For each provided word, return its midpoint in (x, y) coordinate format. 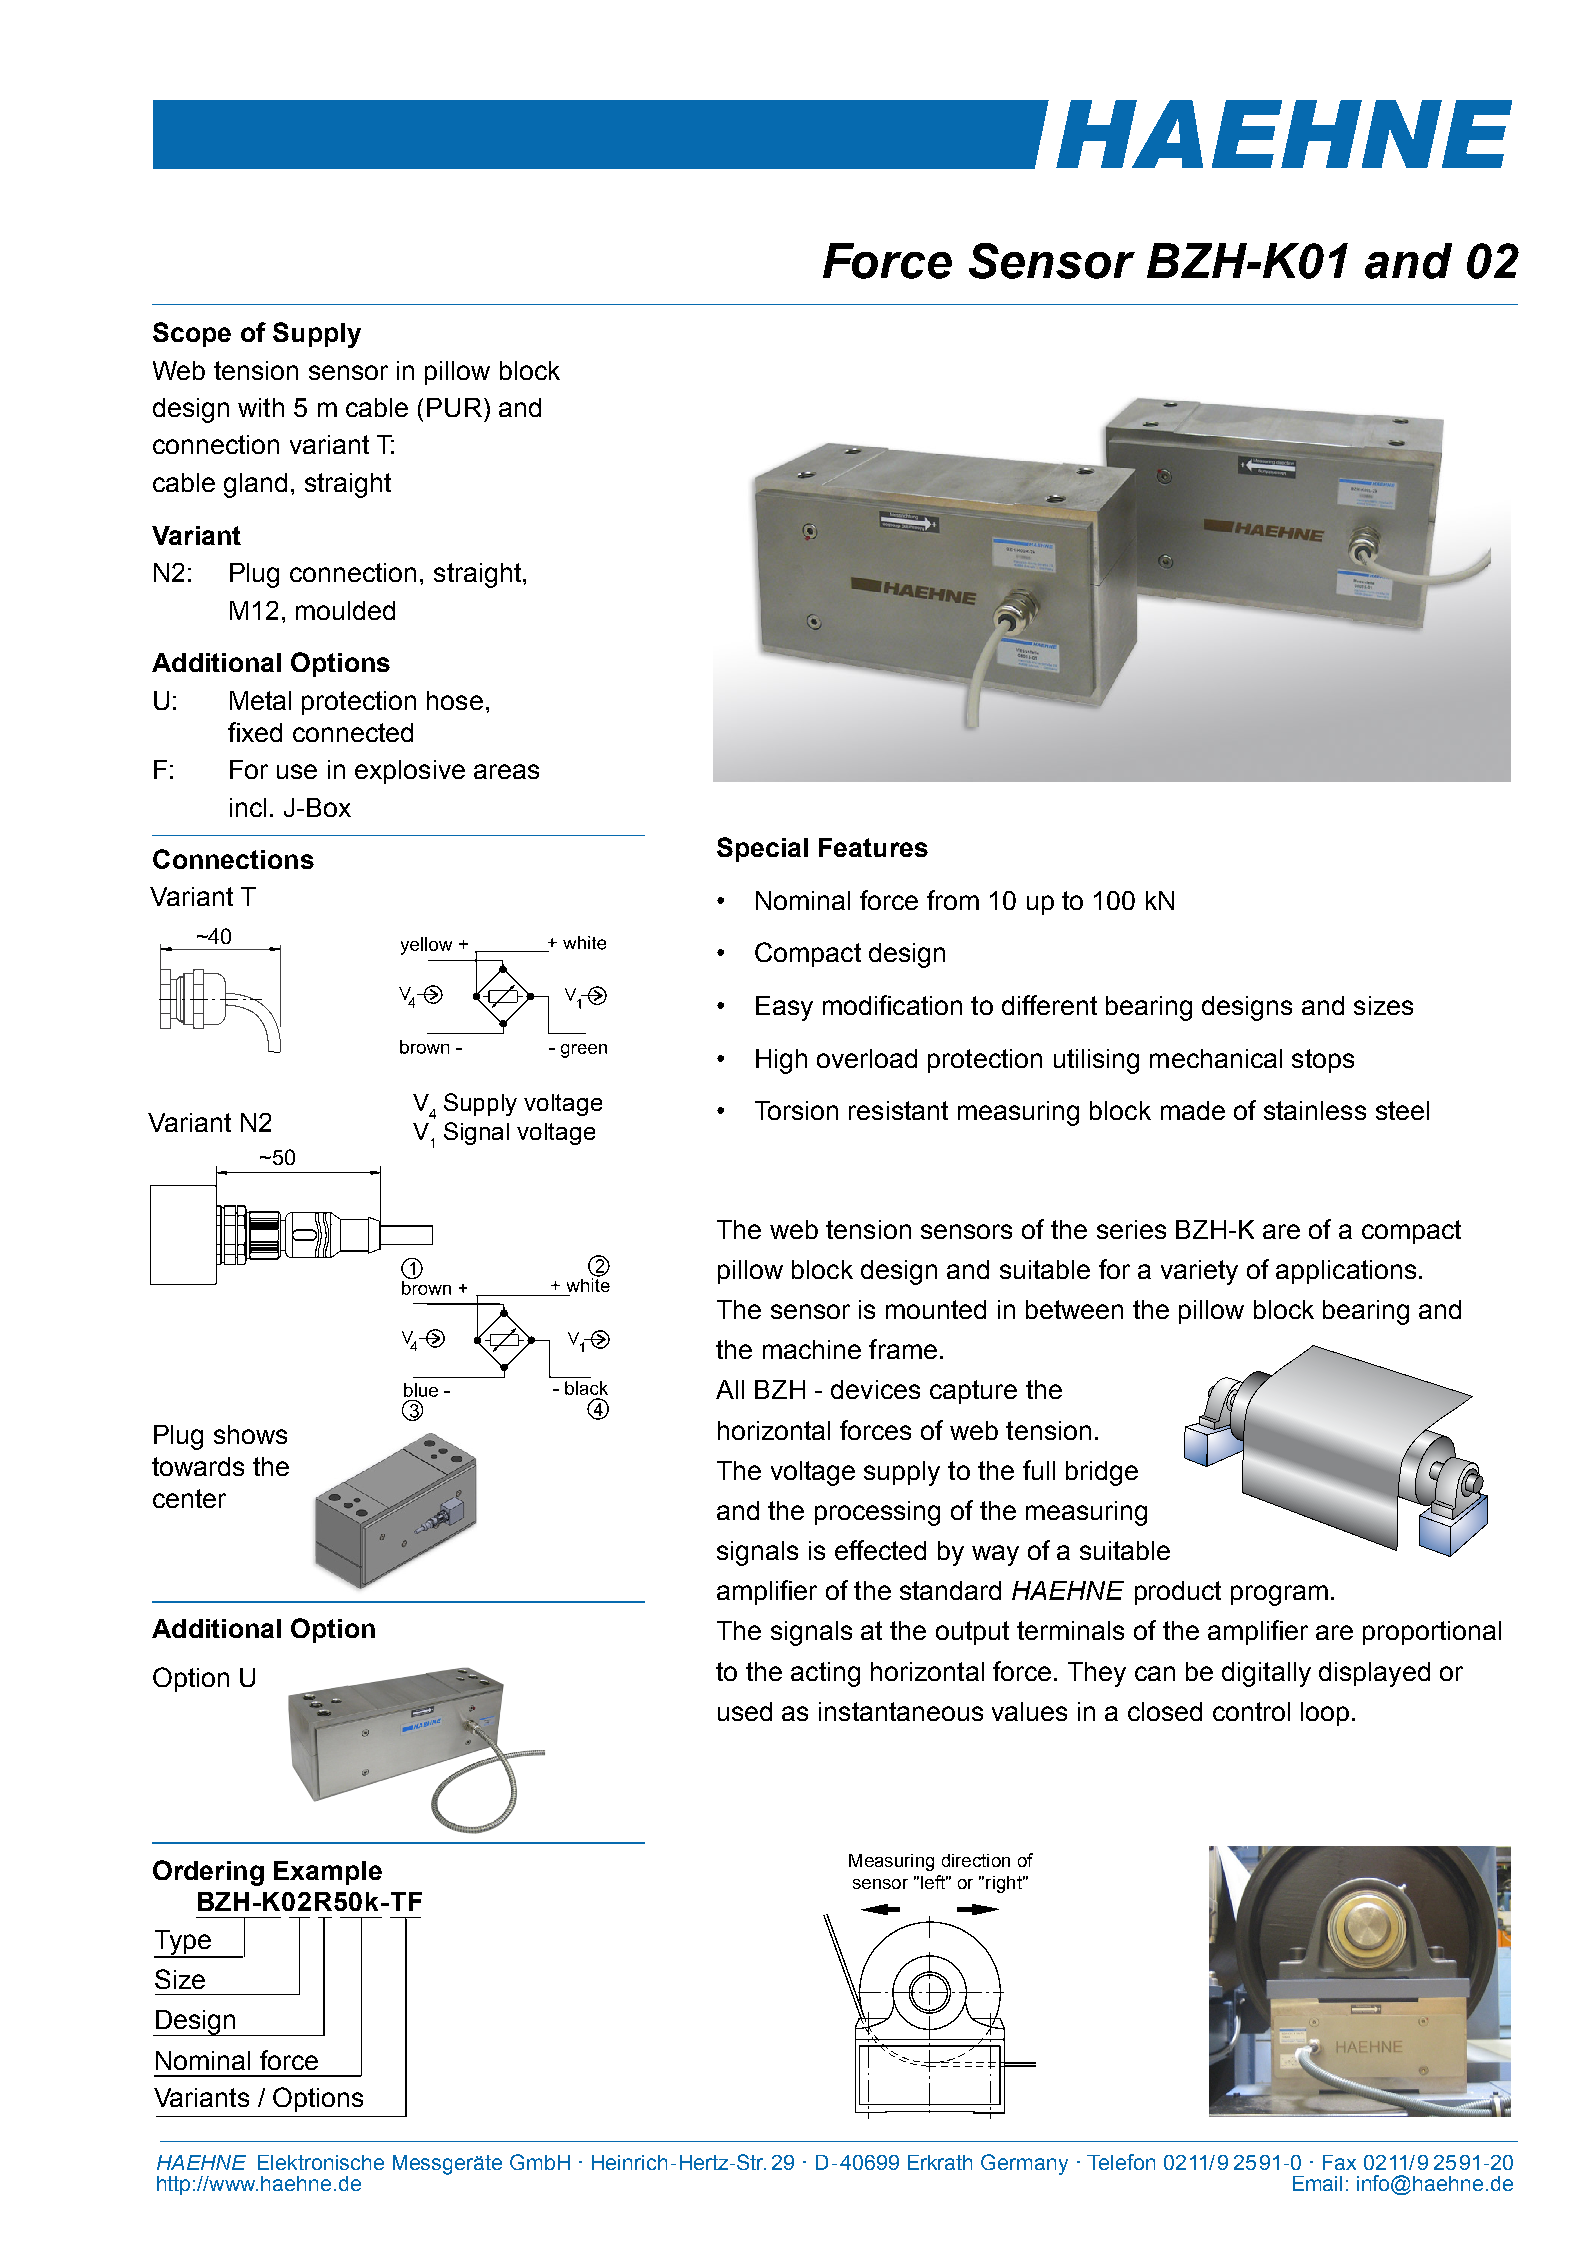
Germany (1024, 2164)
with (261, 407)
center (189, 1498)
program (1279, 1595)
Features (873, 847)
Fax (1339, 2162)
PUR (454, 407)
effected (880, 1550)
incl (248, 807)
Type (183, 1943)
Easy (784, 1008)
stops (1323, 1061)
